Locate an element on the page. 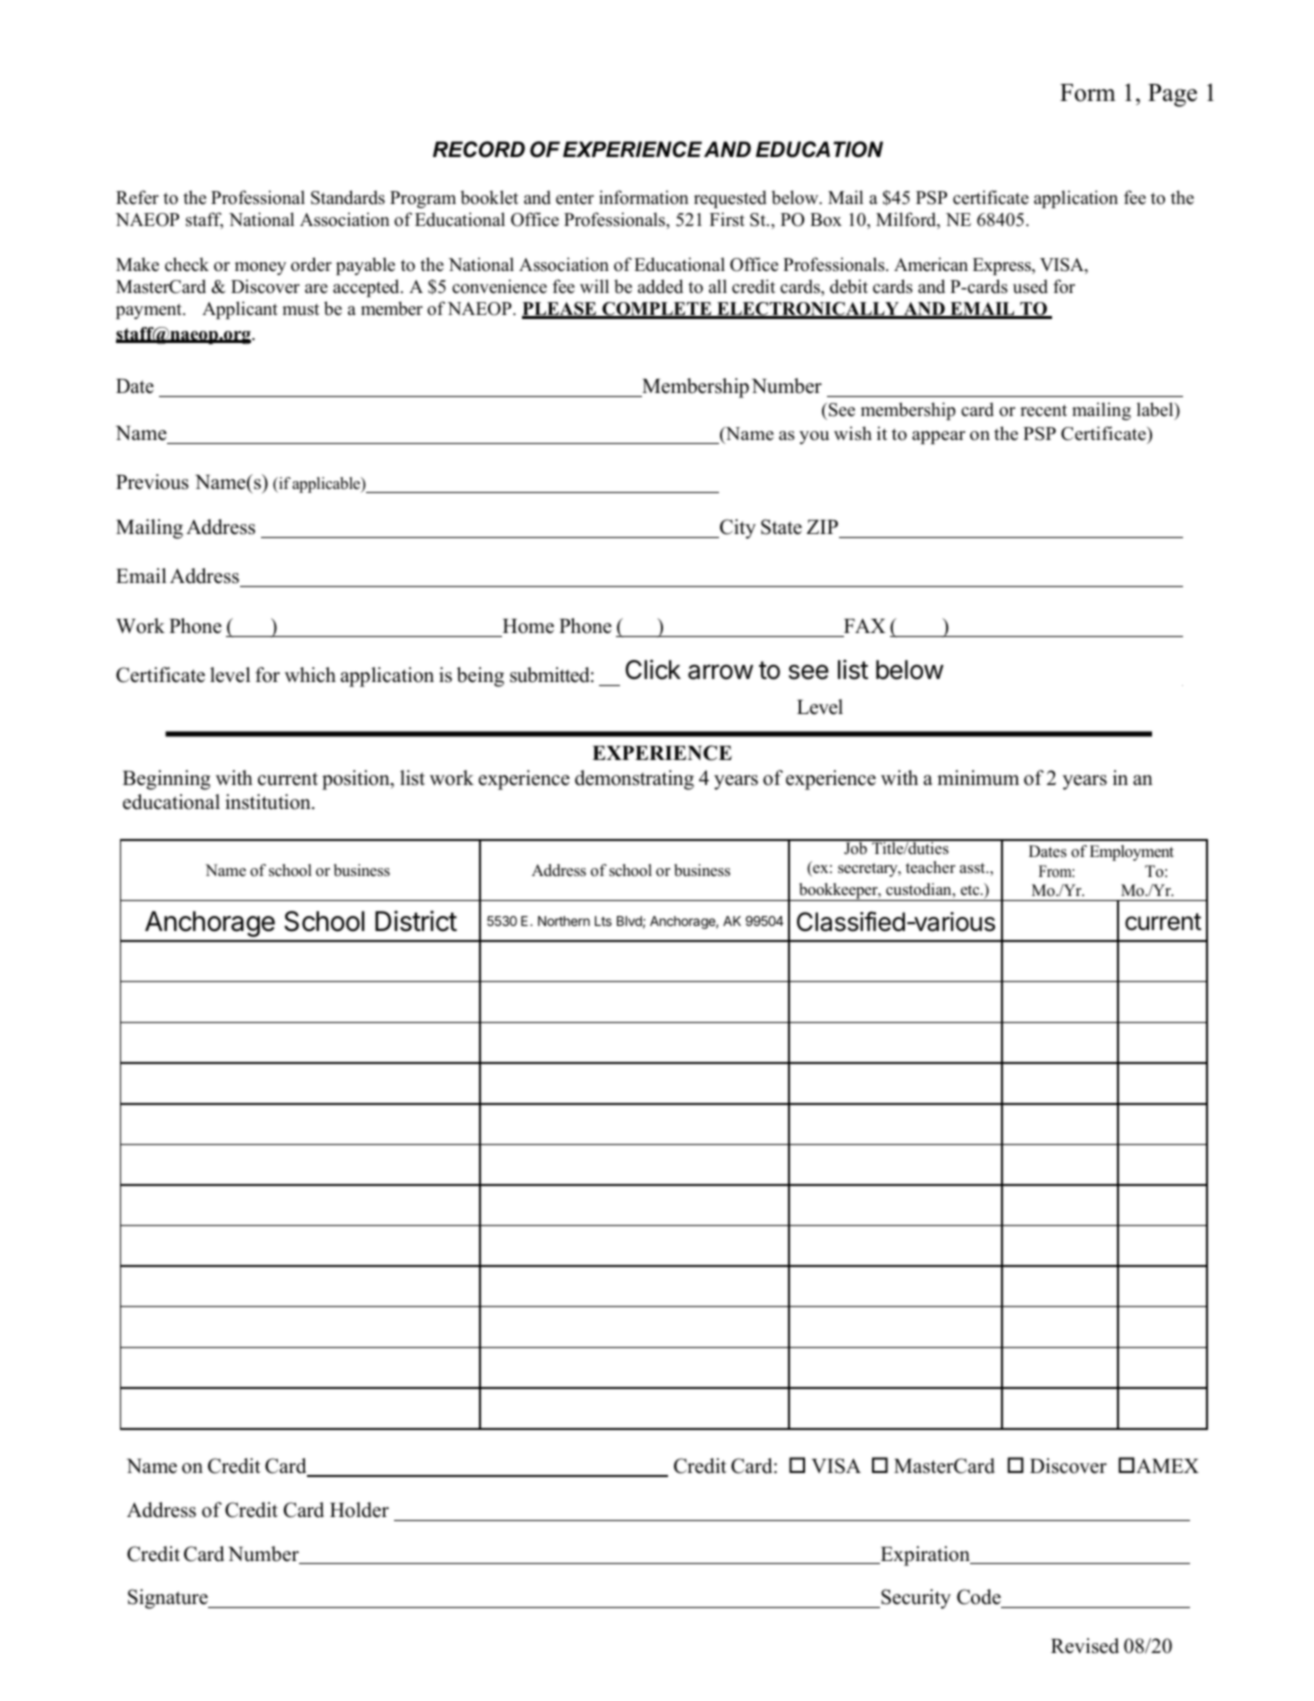 Image resolution: width=1314 pixels, height=1701 pixels. Signature is located at coordinates (169, 1599).
